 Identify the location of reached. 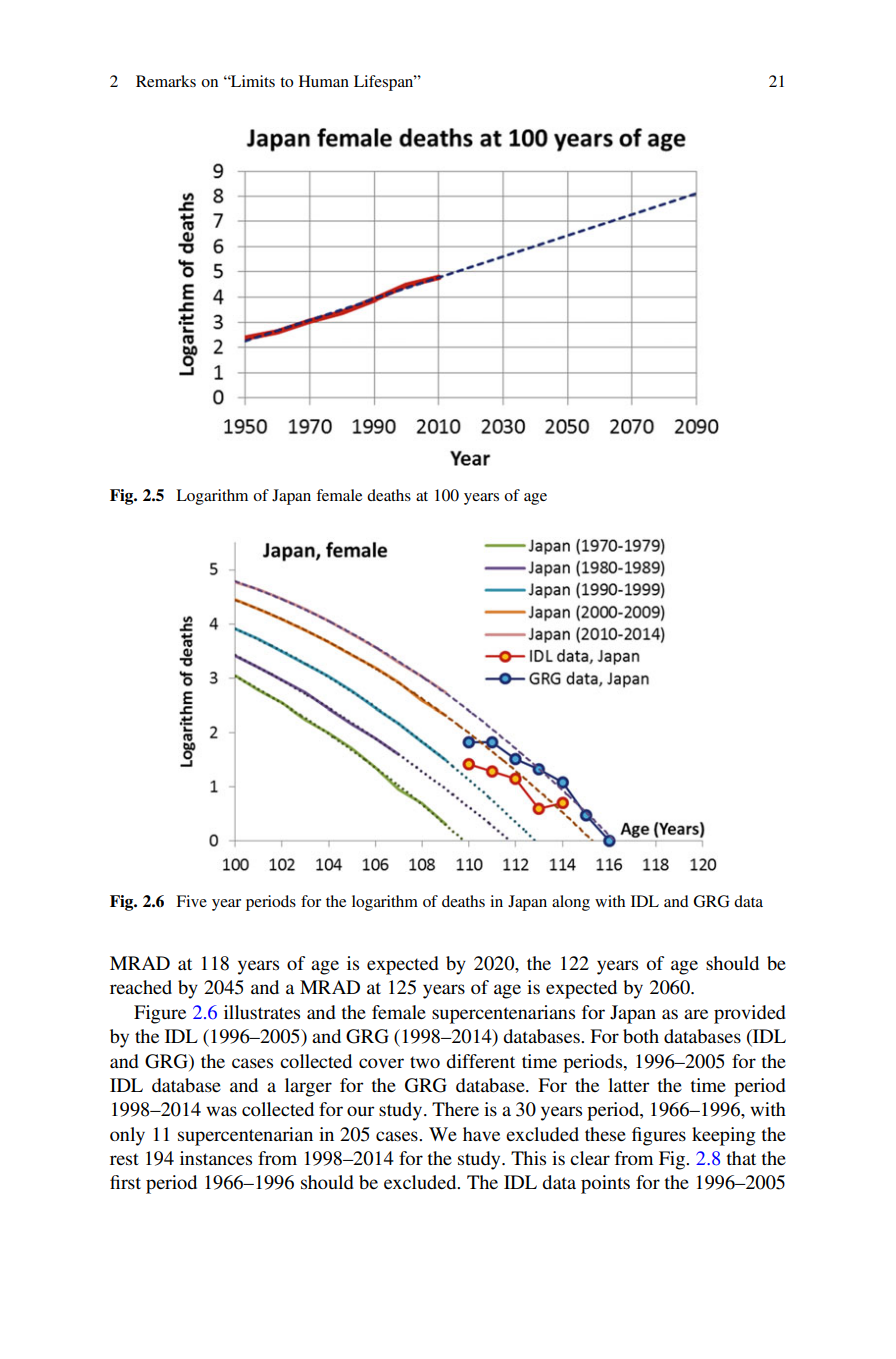
(141, 987).
